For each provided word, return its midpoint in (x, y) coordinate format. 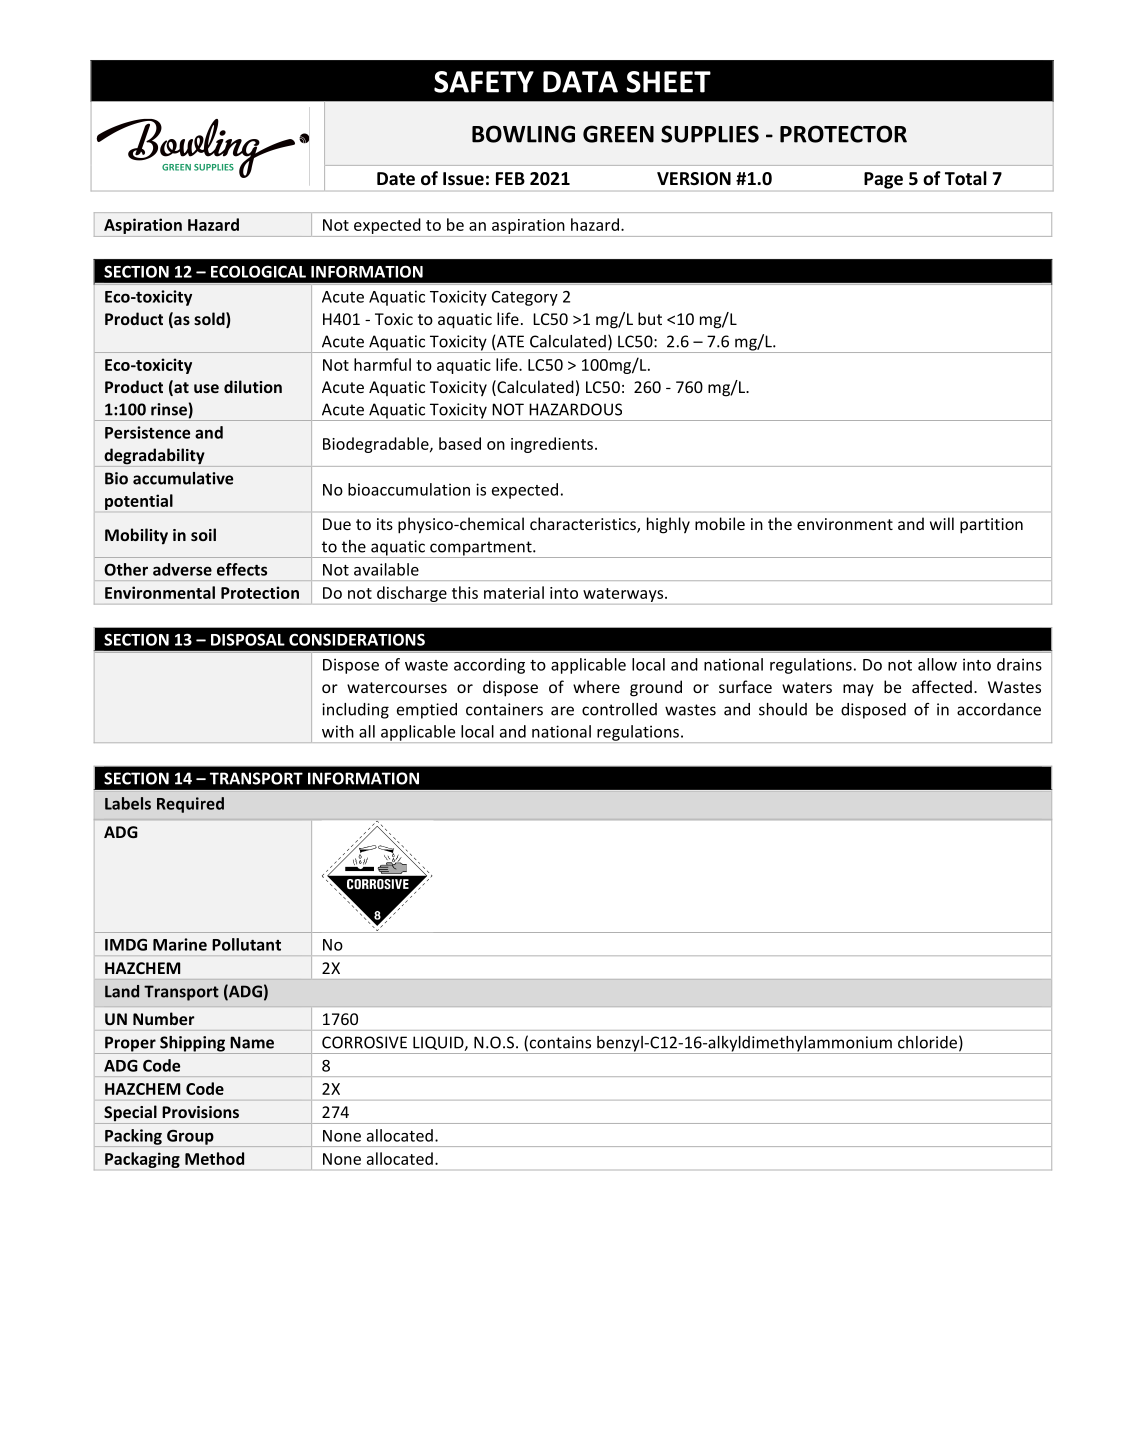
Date (396, 179)
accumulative (183, 478)
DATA (580, 82)
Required (190, 805)
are (562, 711)
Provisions (200, 1112)
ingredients (552, 445)
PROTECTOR (843, 134)
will (942, 523)
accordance (999, 709)
